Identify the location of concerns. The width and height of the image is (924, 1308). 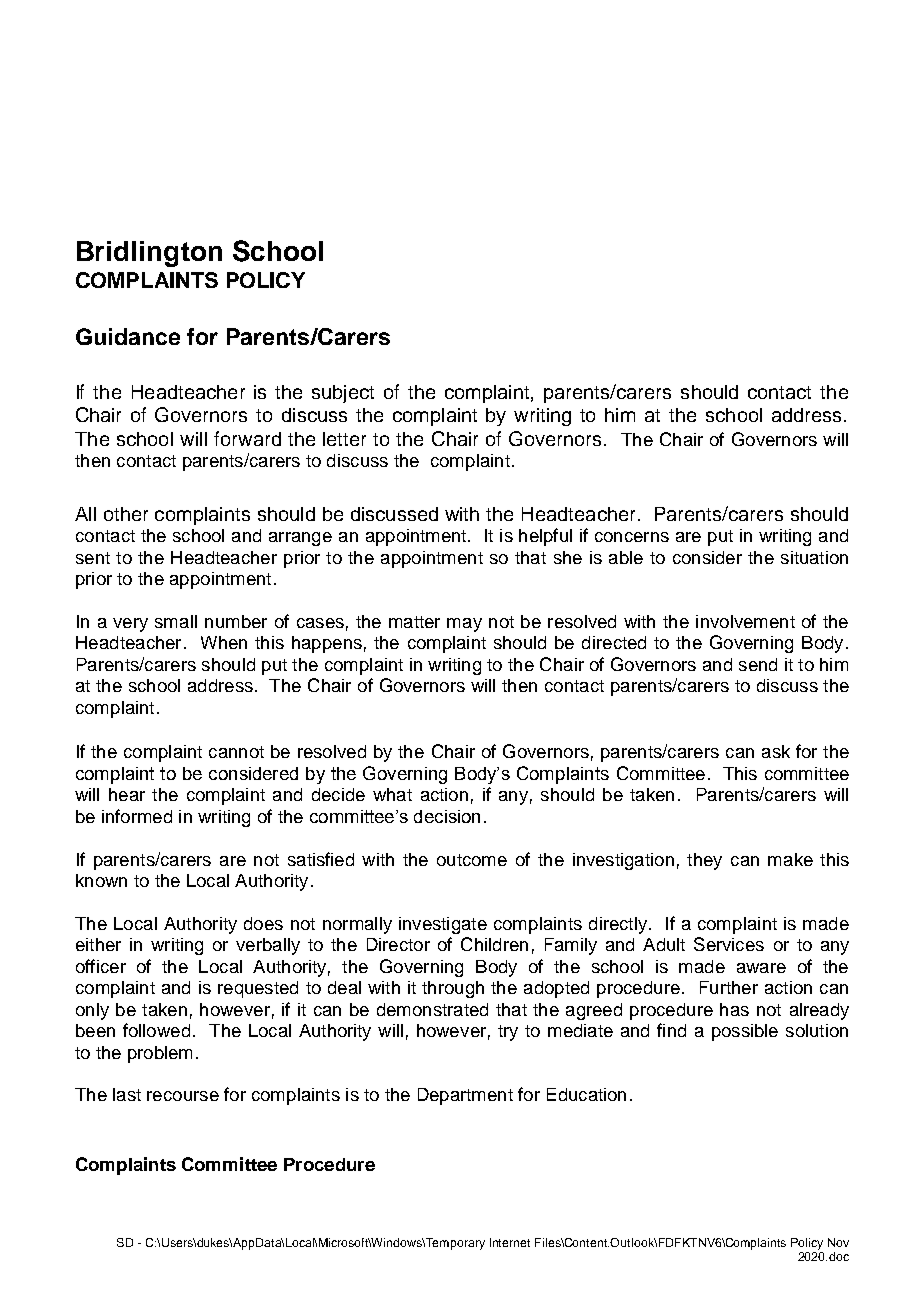
(632, 537).
